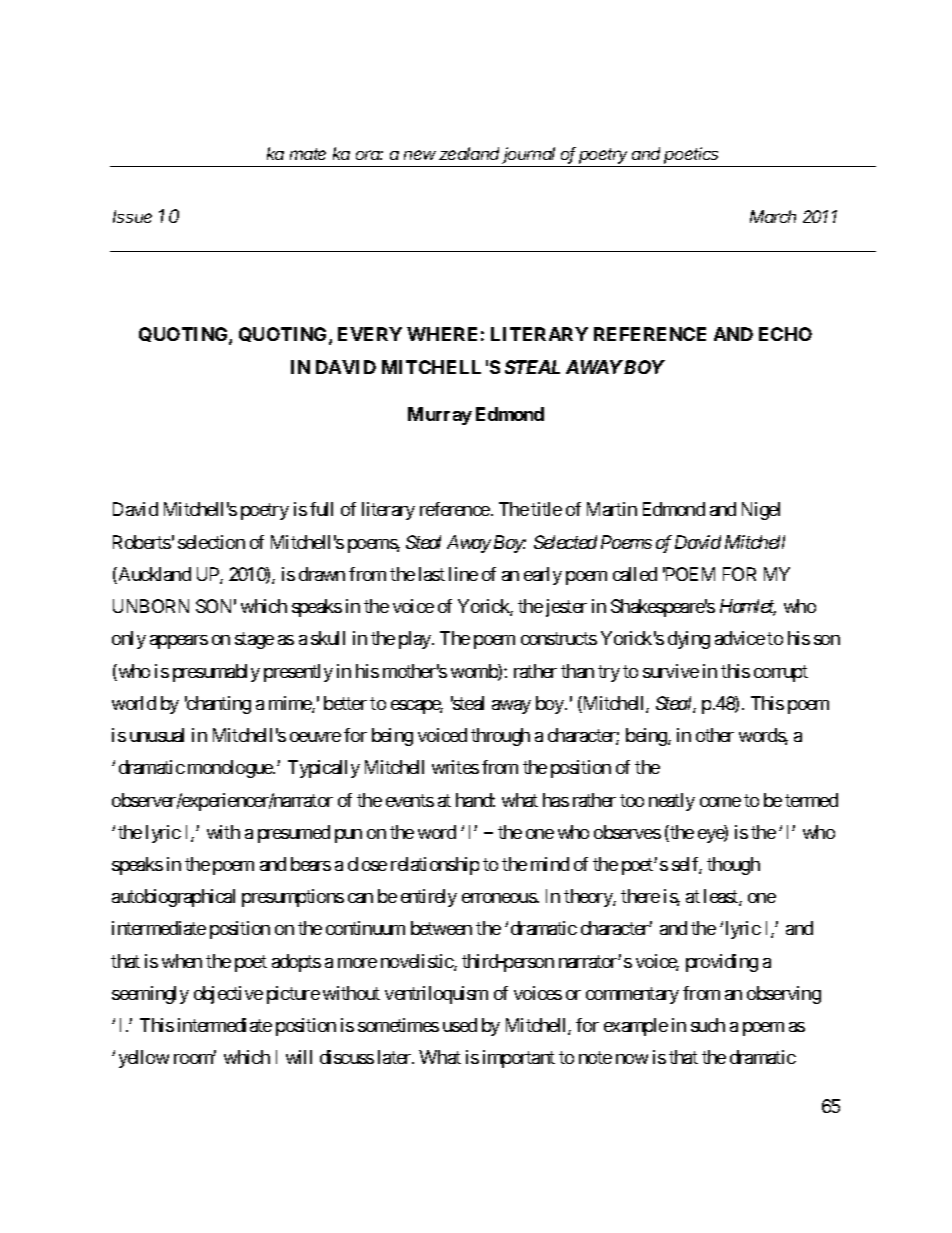 The height and width of the document is (1233, 952). I want to click on Murray, so click(440, 416).
